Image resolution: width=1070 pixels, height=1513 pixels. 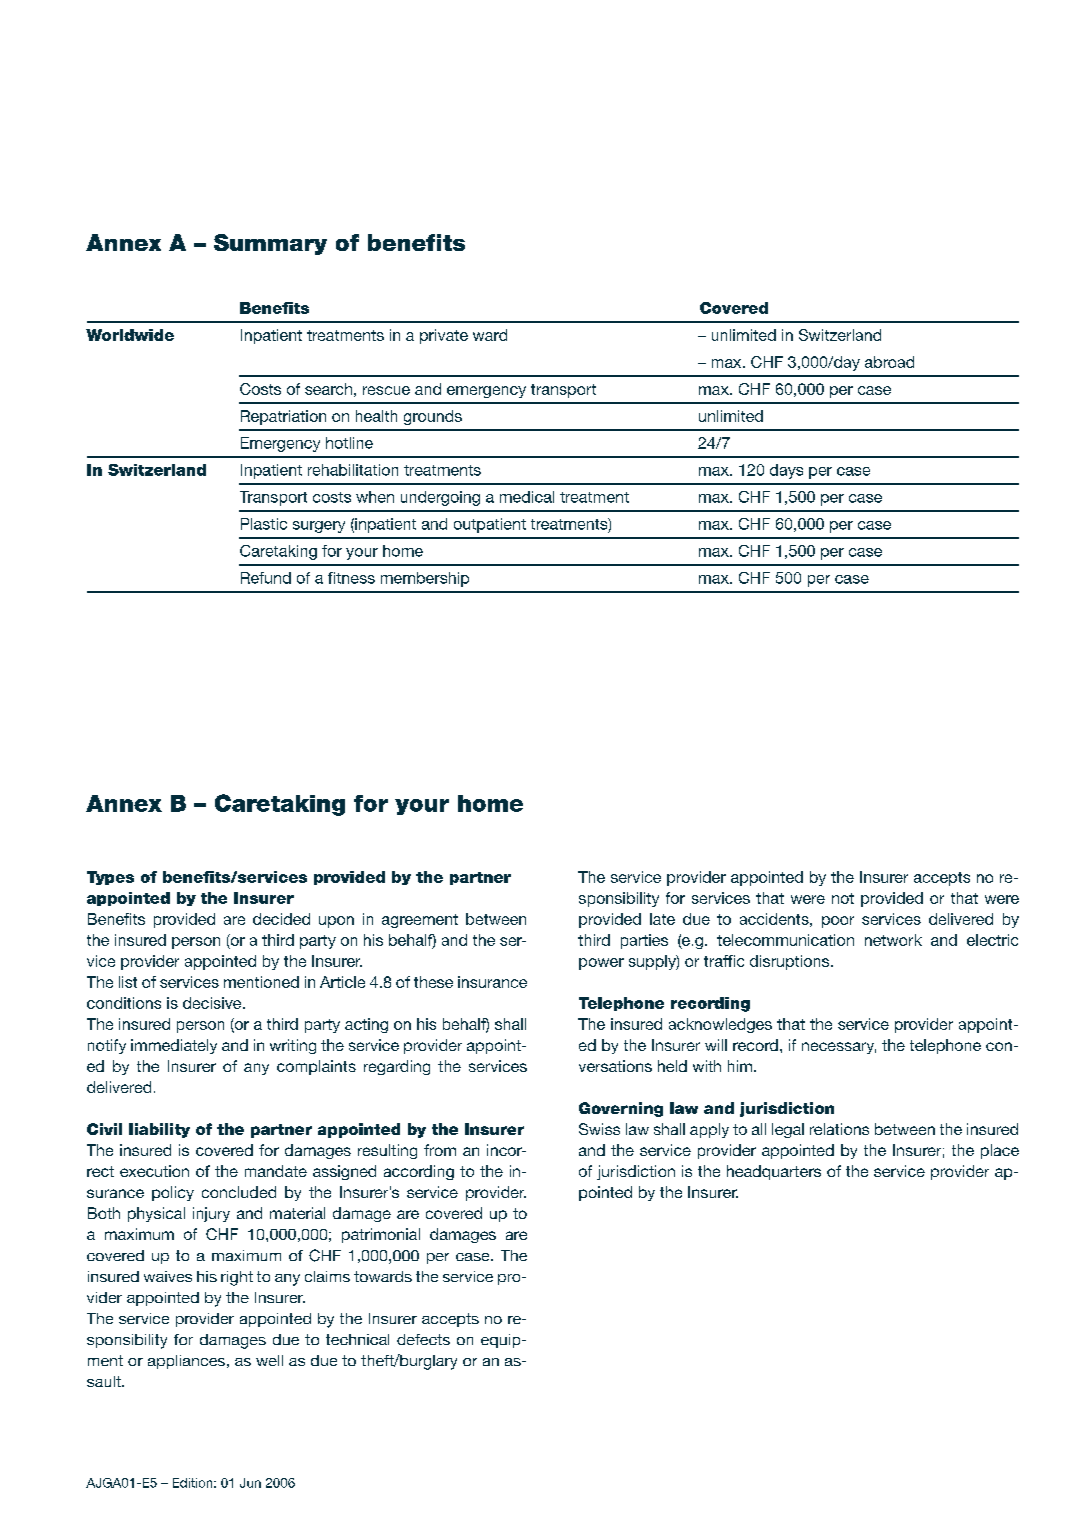 I want to click on Summary, so click(x=270, y=244).
